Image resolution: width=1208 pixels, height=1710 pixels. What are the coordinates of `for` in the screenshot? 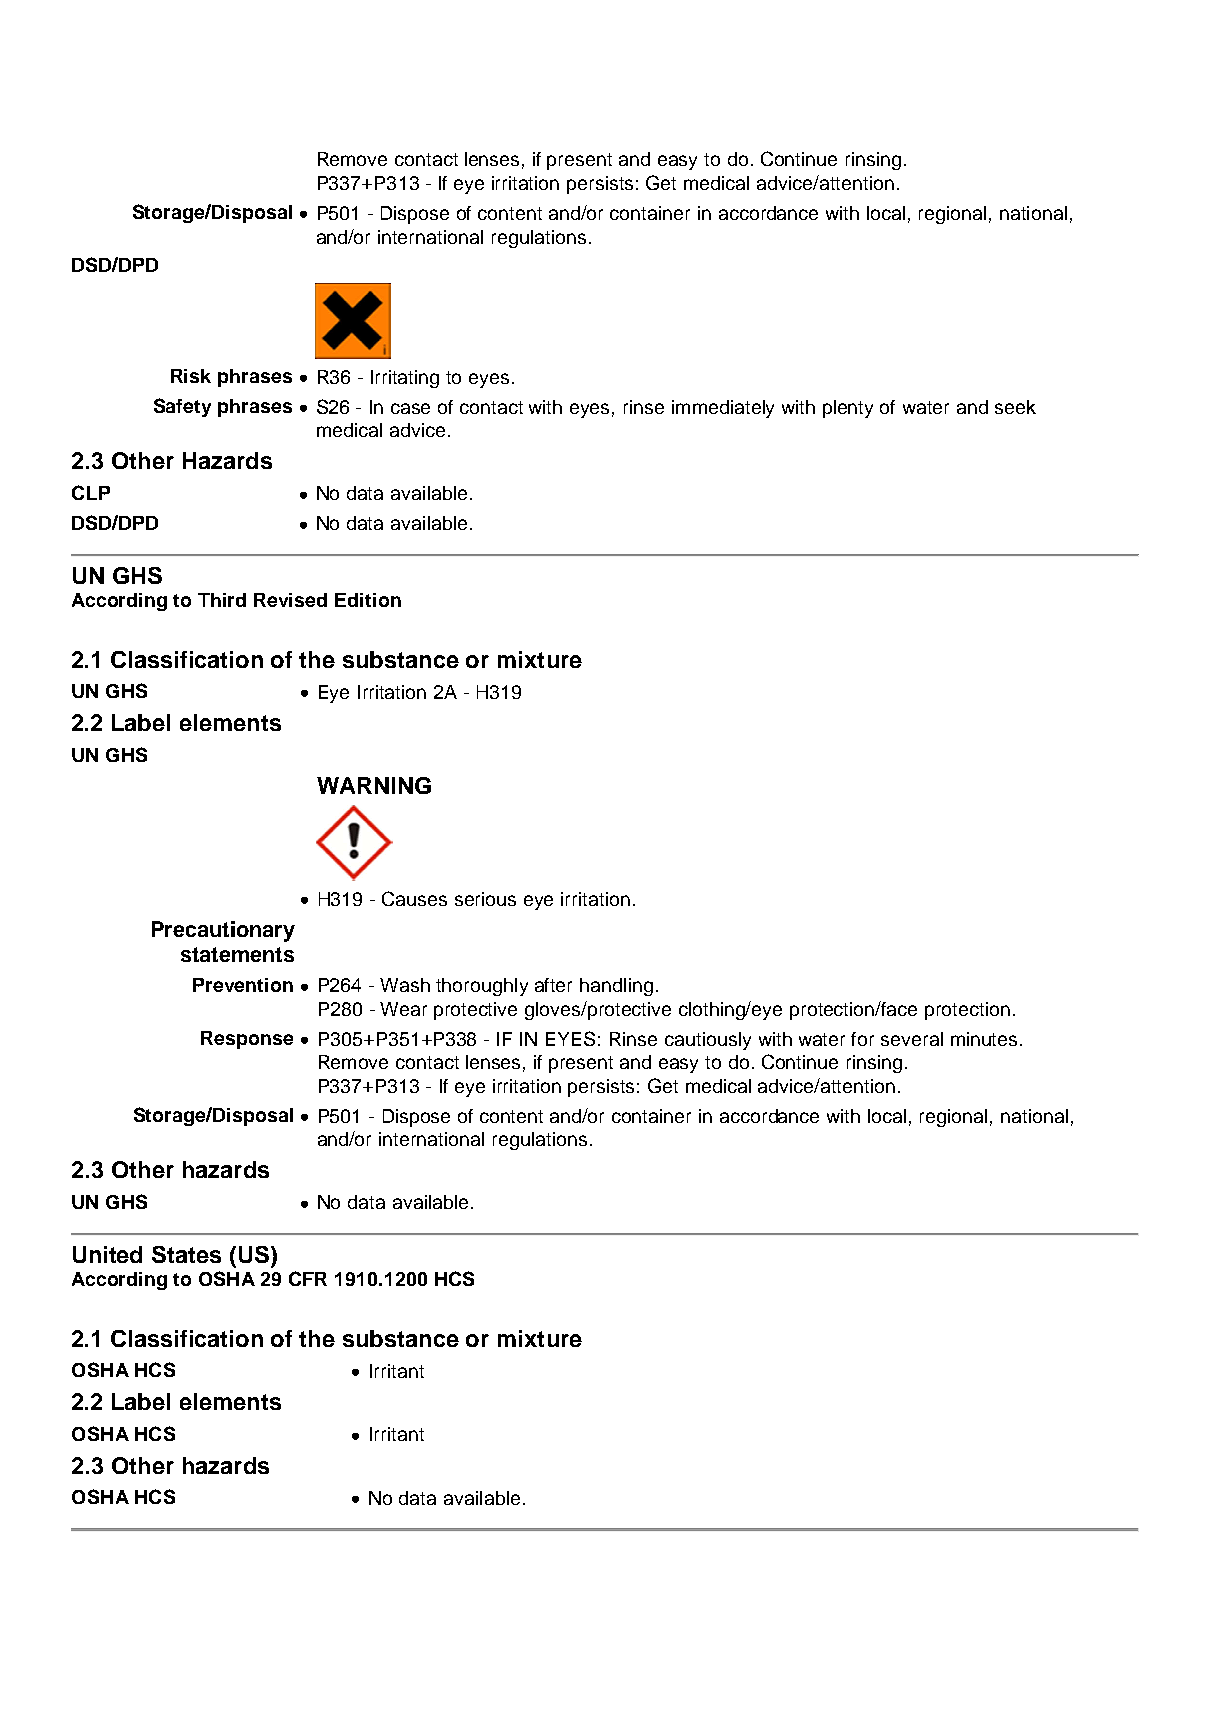 It's located at (862, 1039).
